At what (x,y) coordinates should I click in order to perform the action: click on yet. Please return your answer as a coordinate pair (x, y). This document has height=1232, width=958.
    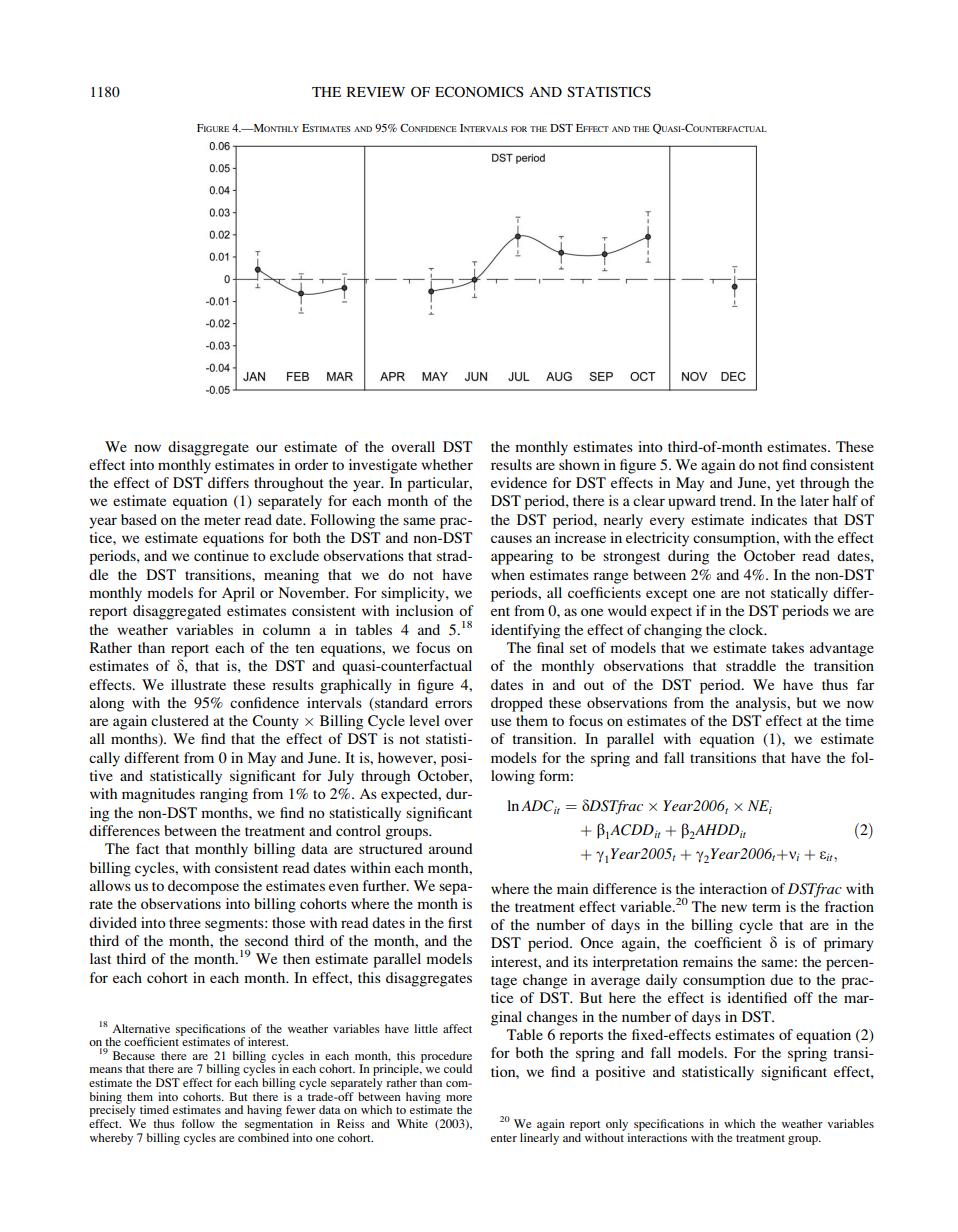
    Looking at the image, I should click on (785, 485).
